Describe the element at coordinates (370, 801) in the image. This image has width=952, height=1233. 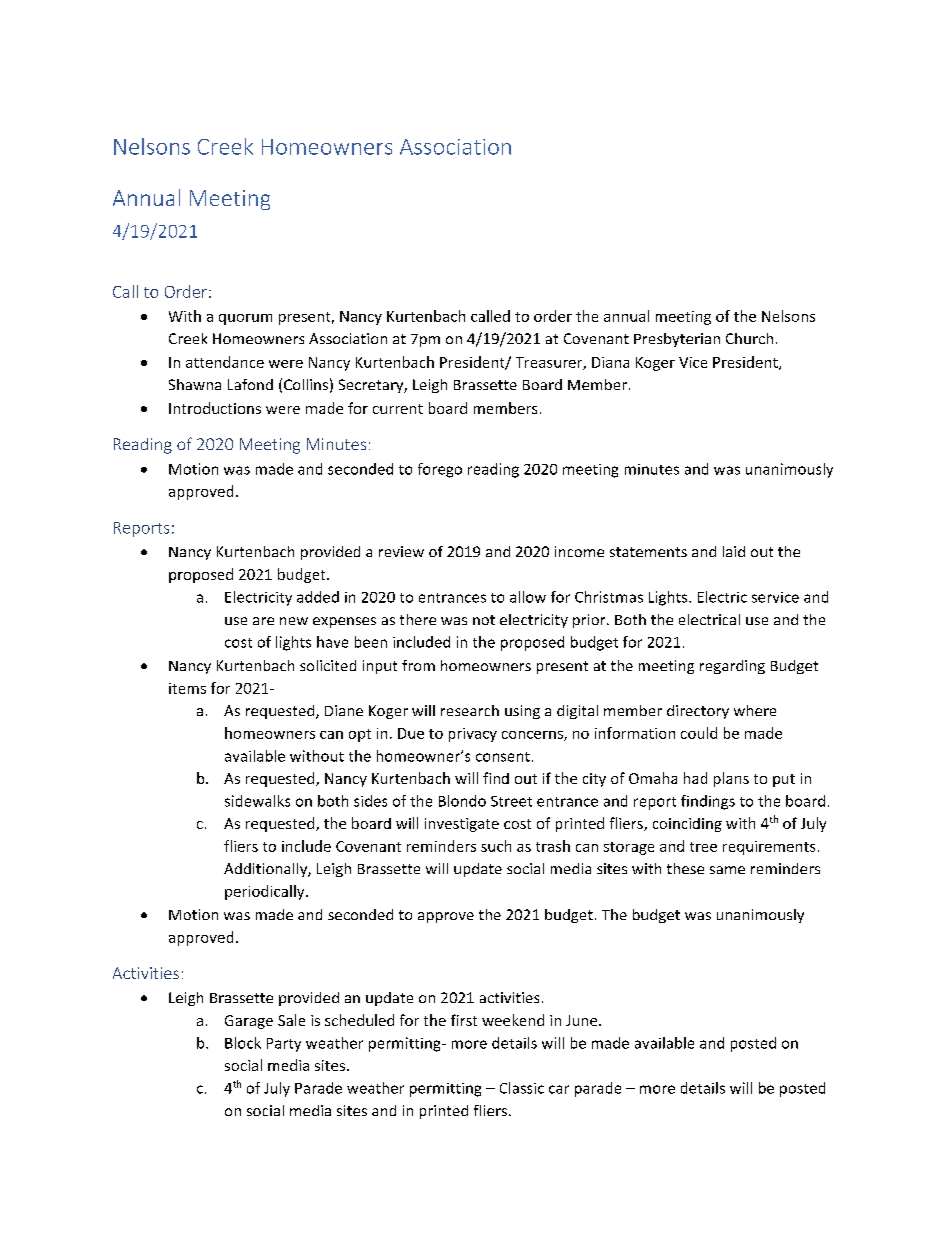
I see `sides` at that location.
